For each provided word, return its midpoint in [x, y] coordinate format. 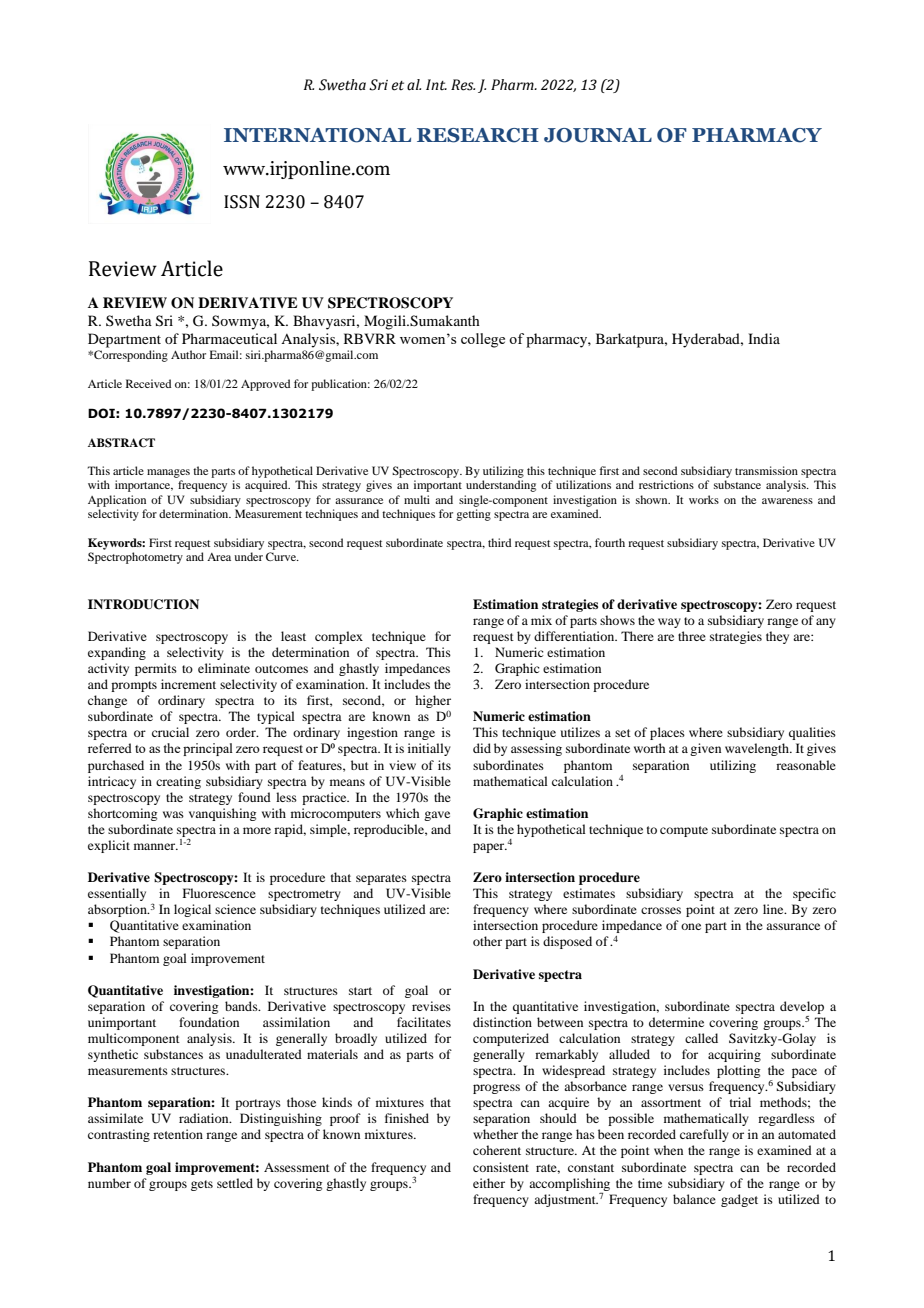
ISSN [242, 202]
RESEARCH [478, 135]
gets [202, 1185]
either [489, 1183]
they [777, 637]
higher [433, 703]
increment [188, 684]
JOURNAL [598, 135]
